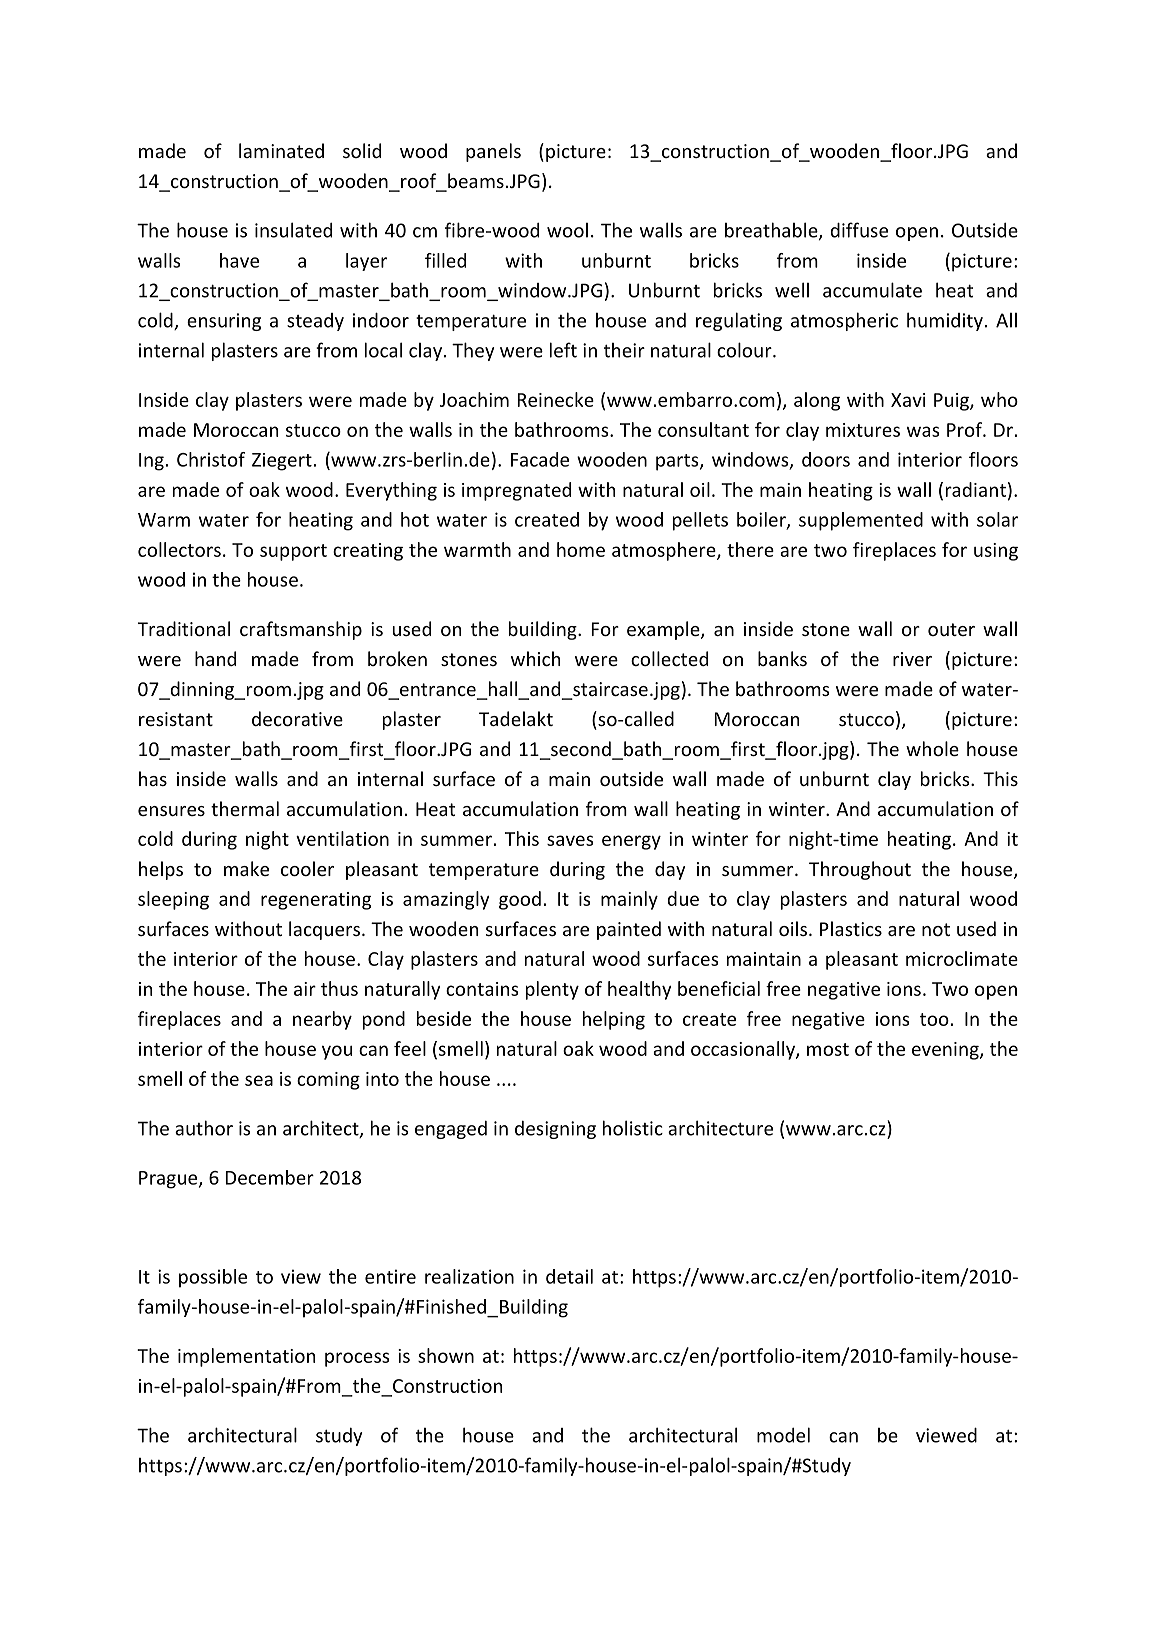 This document has height=1635, width=1156. What do you see at coordinates (951, 629) in the document?
I see `outer` at bounding box center [951, 629].
